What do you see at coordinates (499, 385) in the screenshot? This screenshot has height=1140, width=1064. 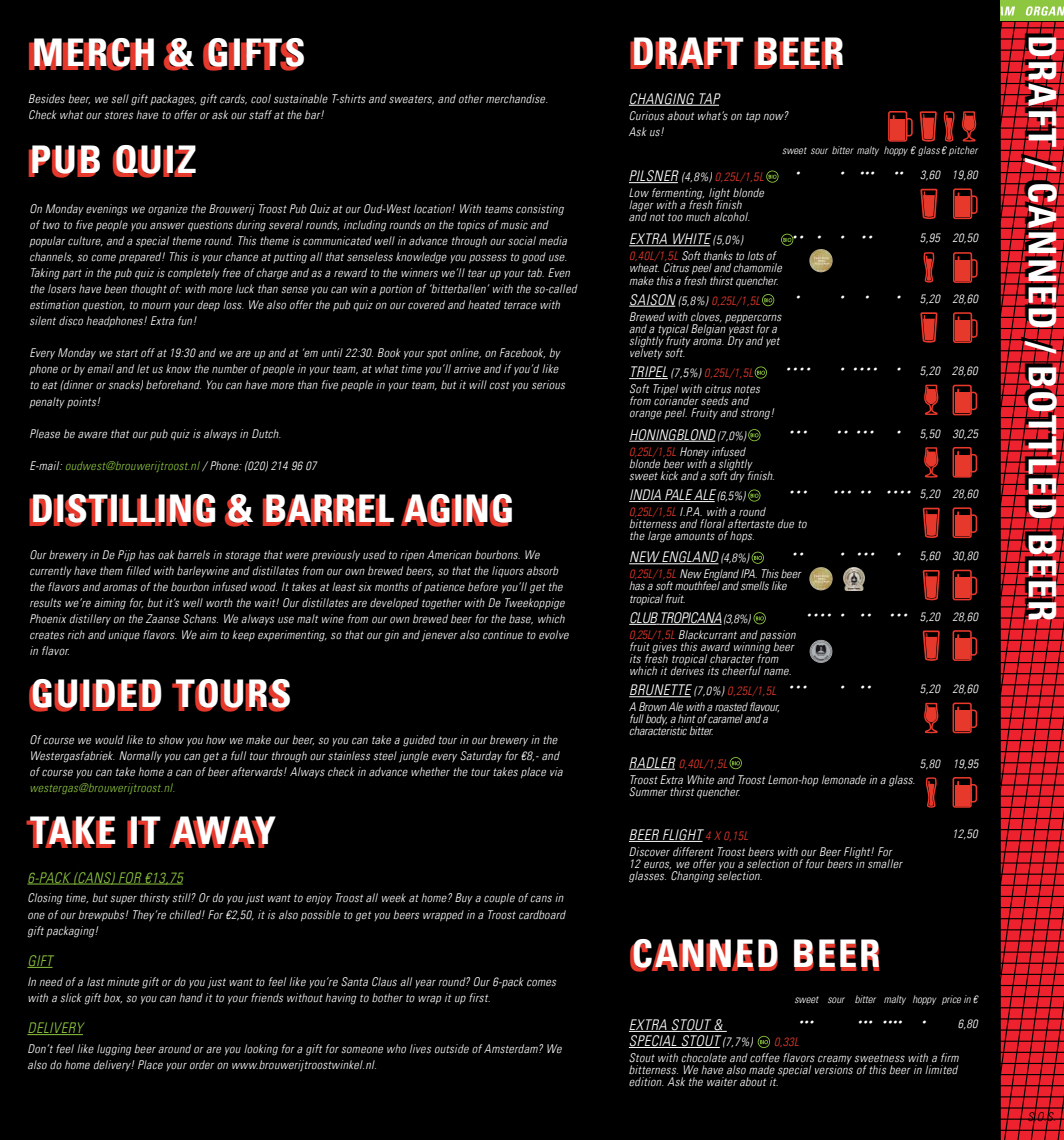 I see `cost` at bounding box center [499, 385].
